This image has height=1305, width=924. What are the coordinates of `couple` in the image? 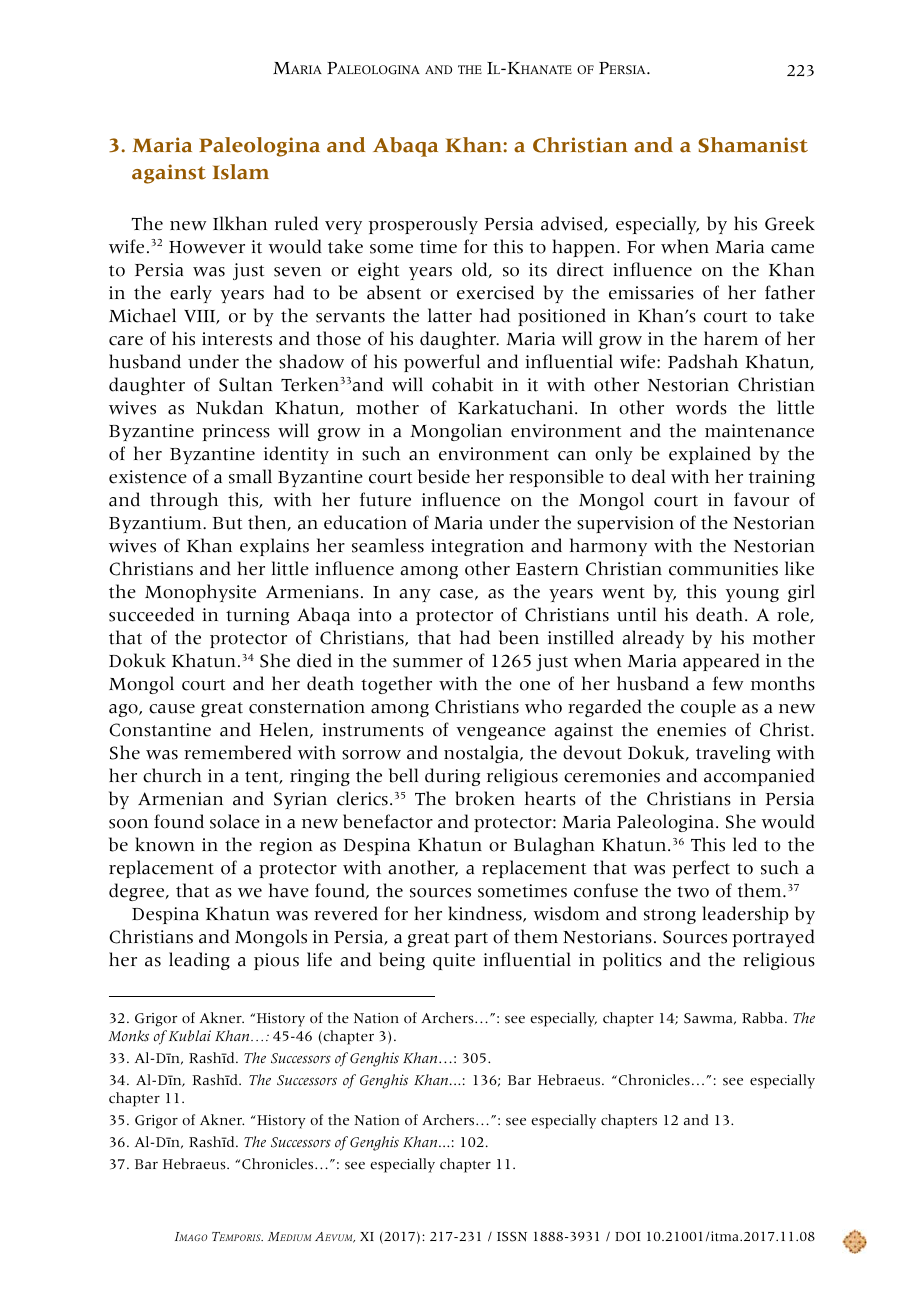 It's located at (708, 708).
